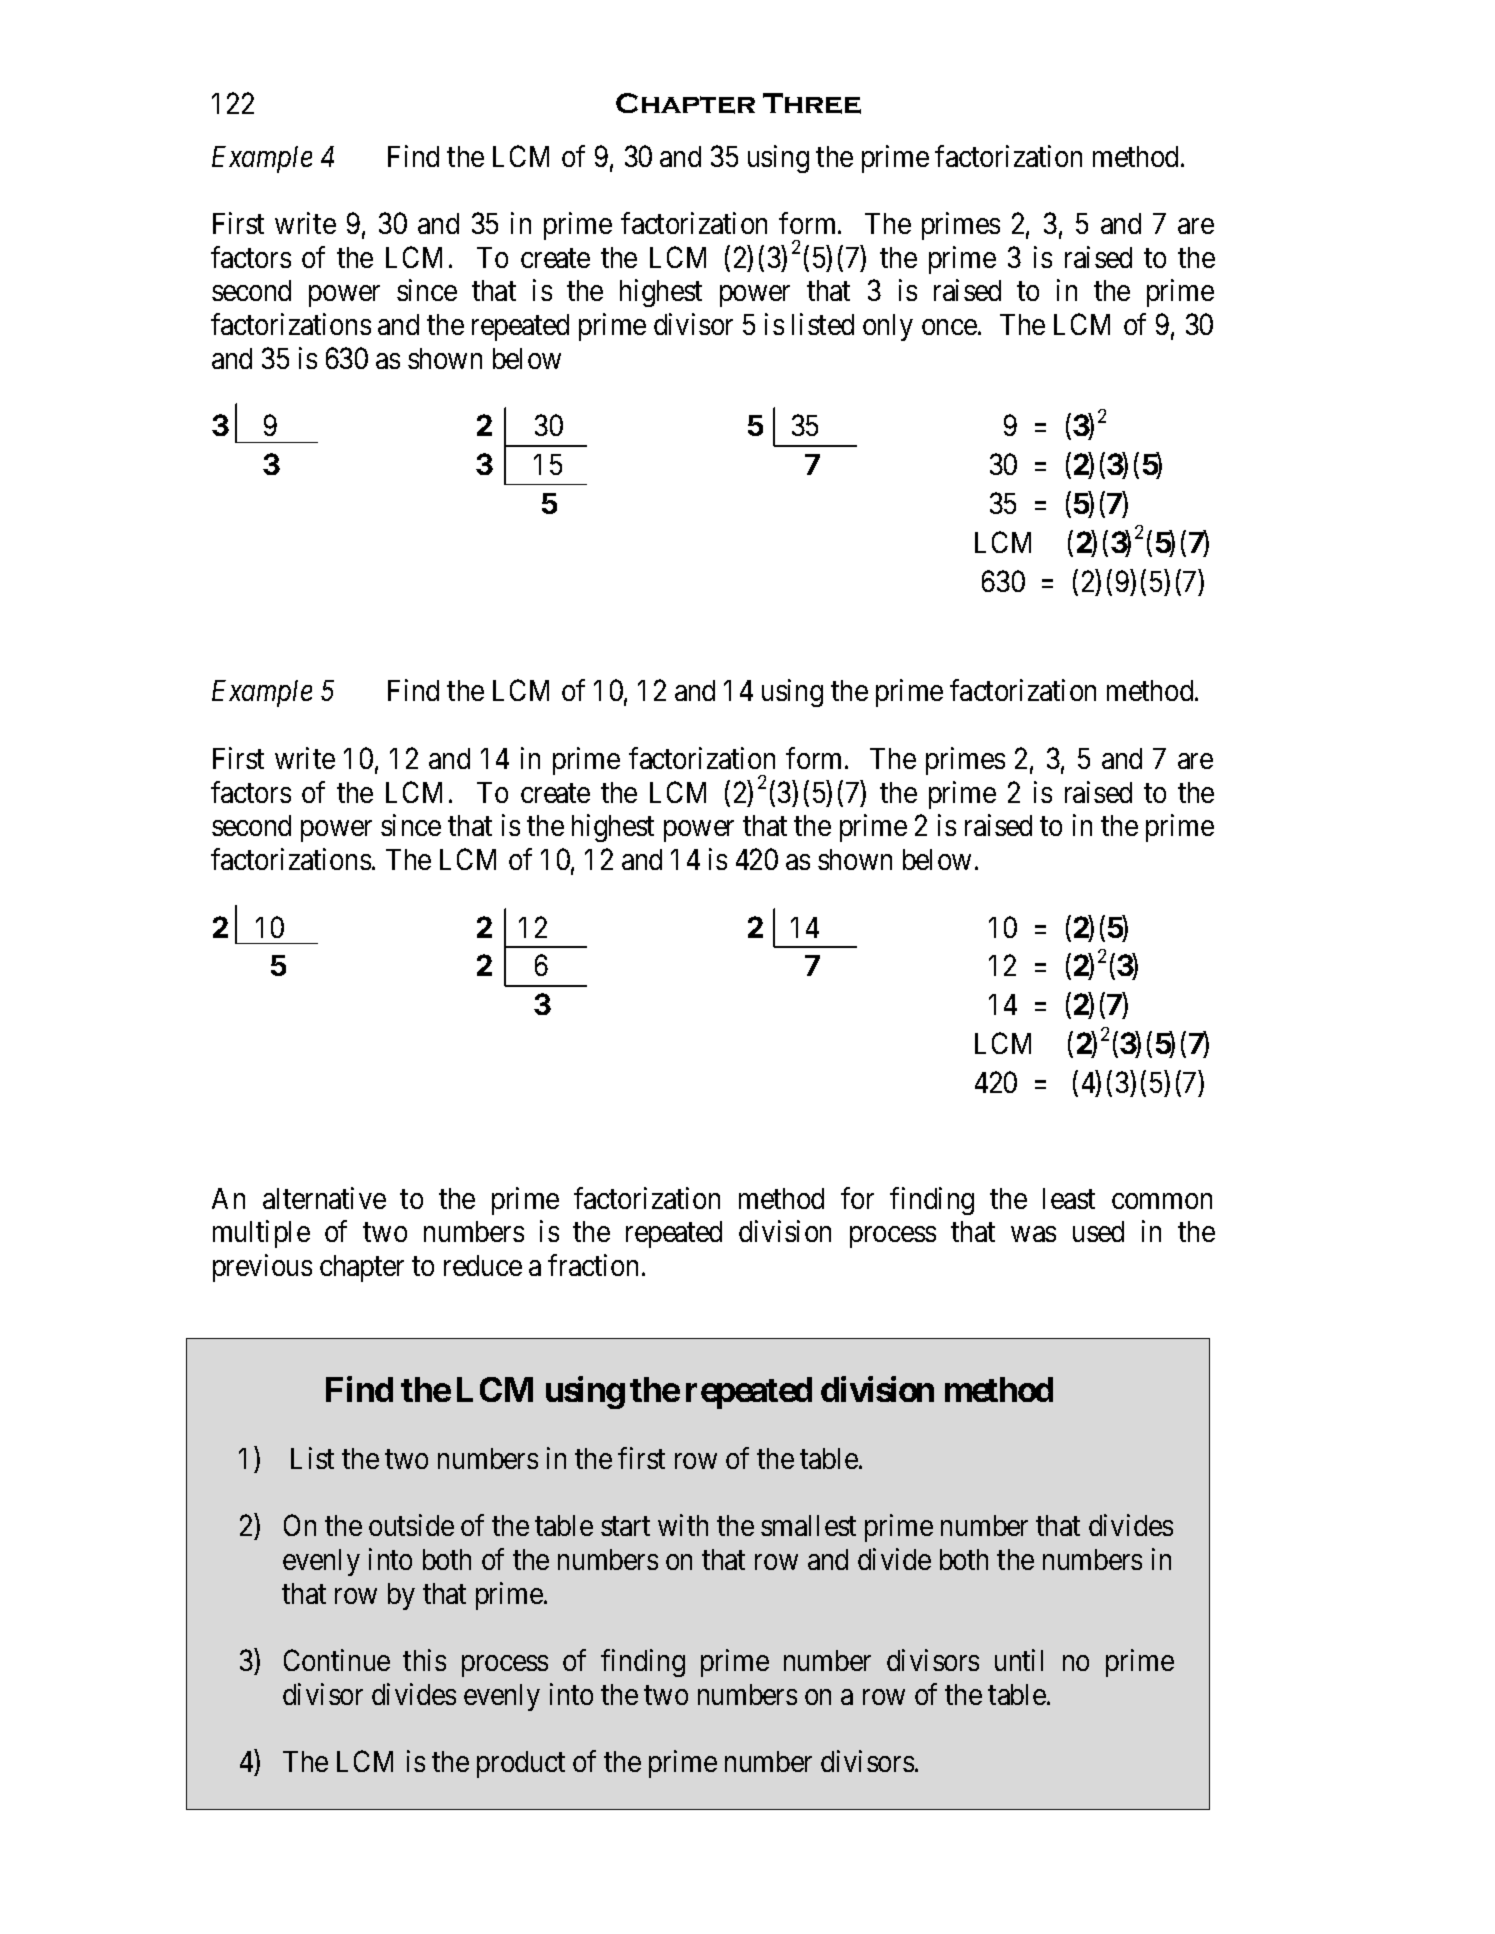  What do you see at coordinates (1098, 1231) in the screenshot?
I see `used` at bounding box center [1098, 1231].
